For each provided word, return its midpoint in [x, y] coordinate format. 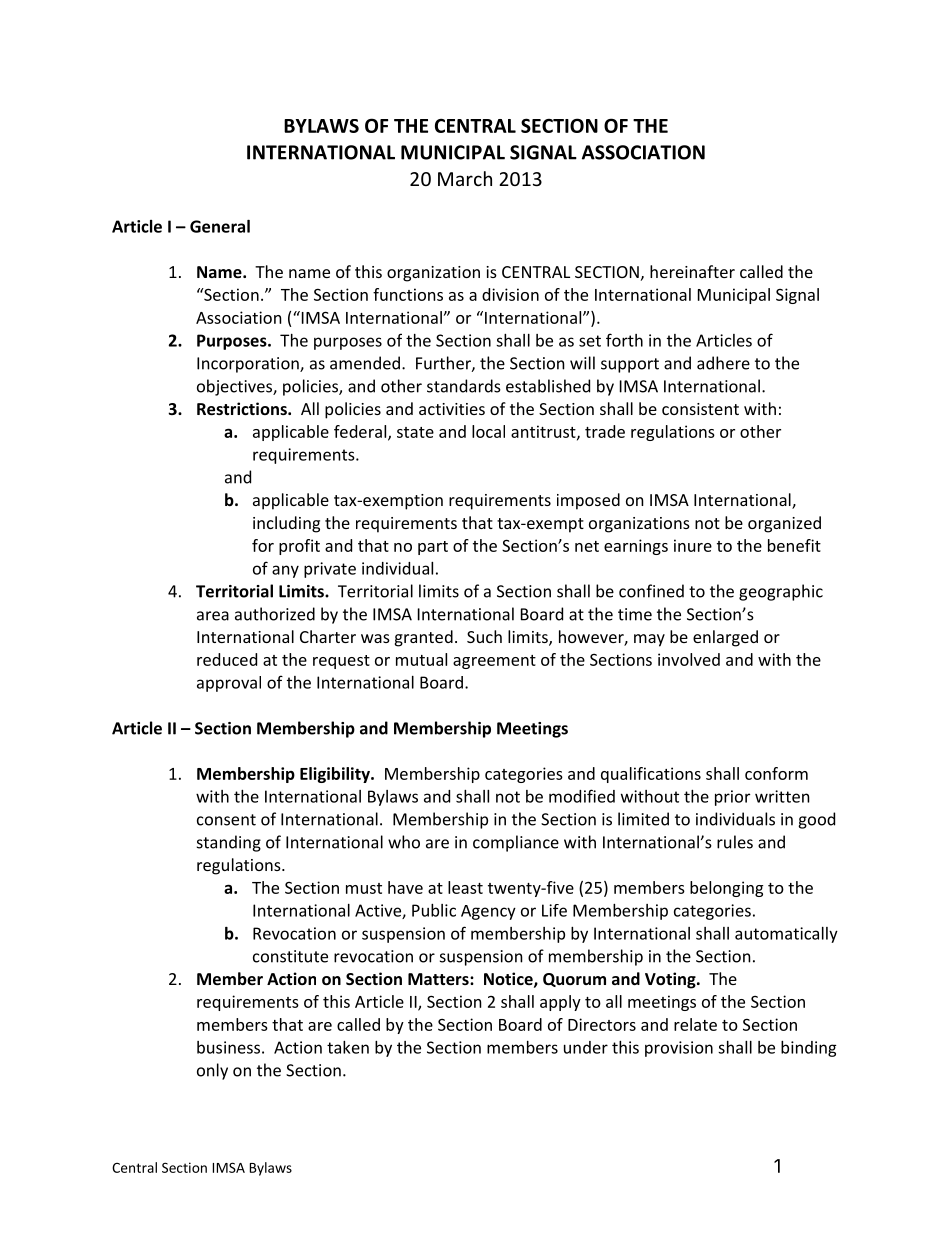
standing [229, 843]
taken [348, 1047]
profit [299, 547]
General [220, 226]
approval [229, 684]
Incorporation [249, 365]
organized [784, 524]
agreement [494, 662]
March [465, 178]
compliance [516, 843]
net [587, 546]
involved [689, 659]
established [548, 386]
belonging [726, 889]
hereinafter [692, 271]
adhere [723, 363]
